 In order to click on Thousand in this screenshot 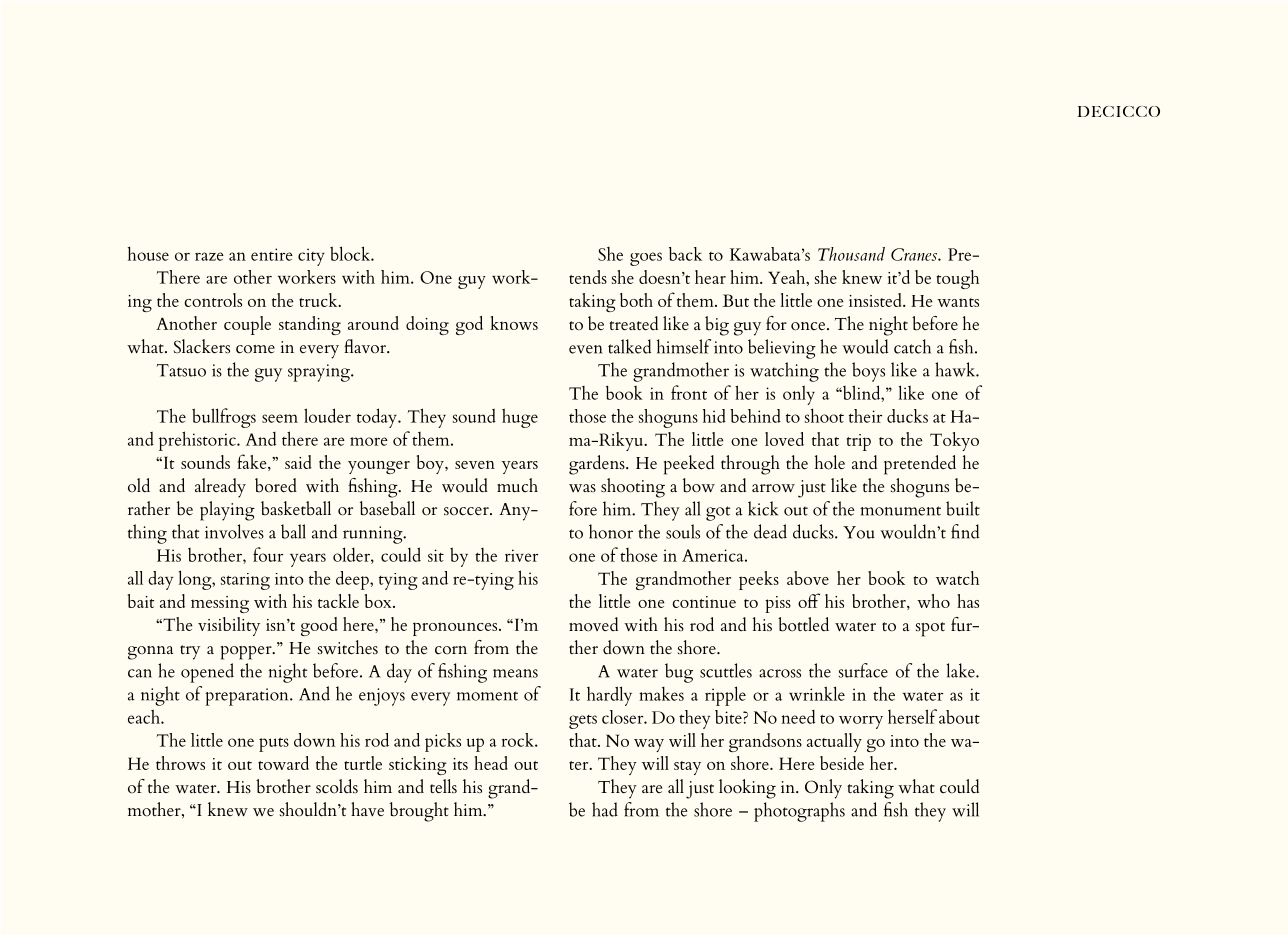, I will do `click(851, 254)`.
